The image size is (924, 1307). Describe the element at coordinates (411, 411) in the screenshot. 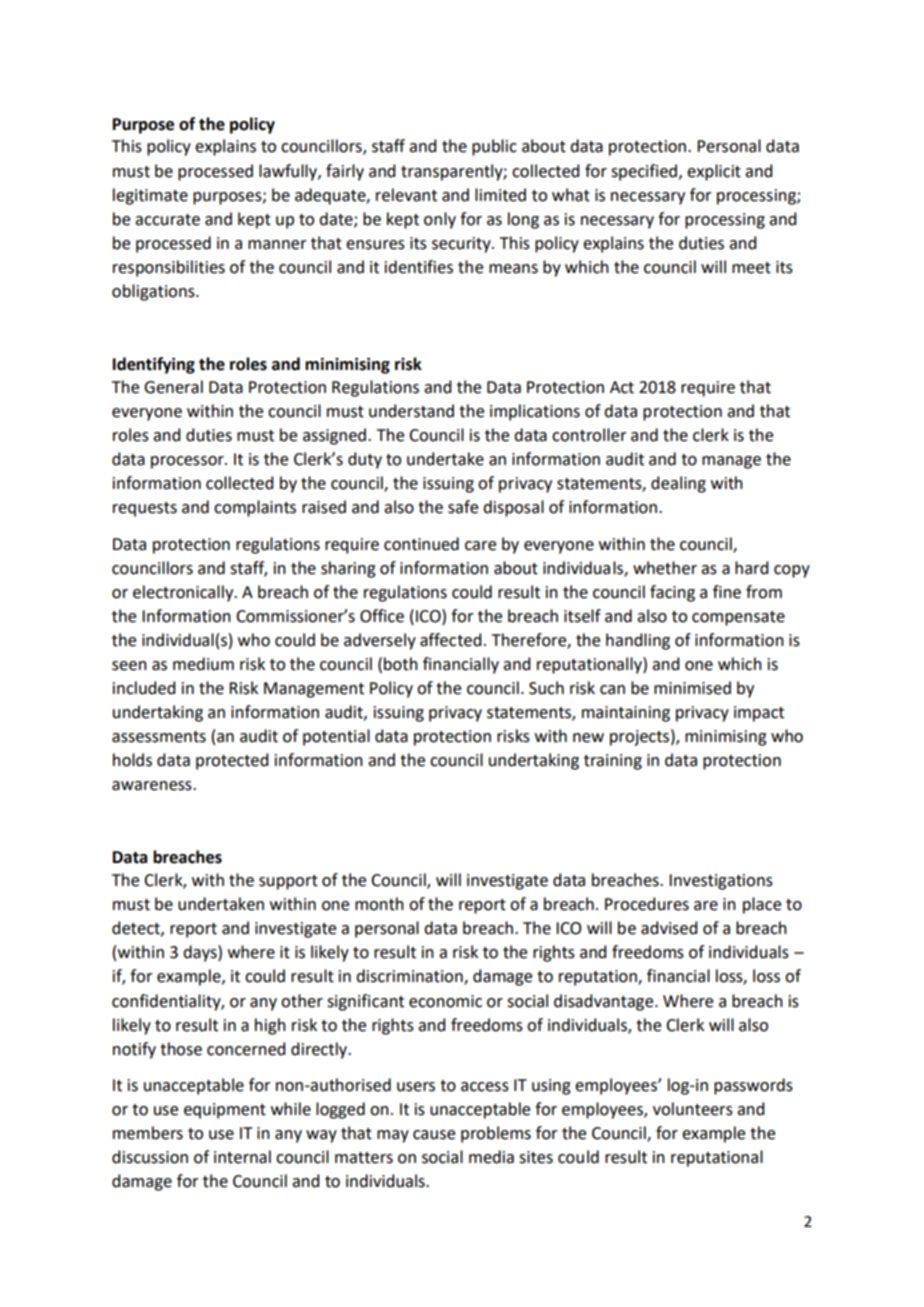

I see `understand` at that location.
